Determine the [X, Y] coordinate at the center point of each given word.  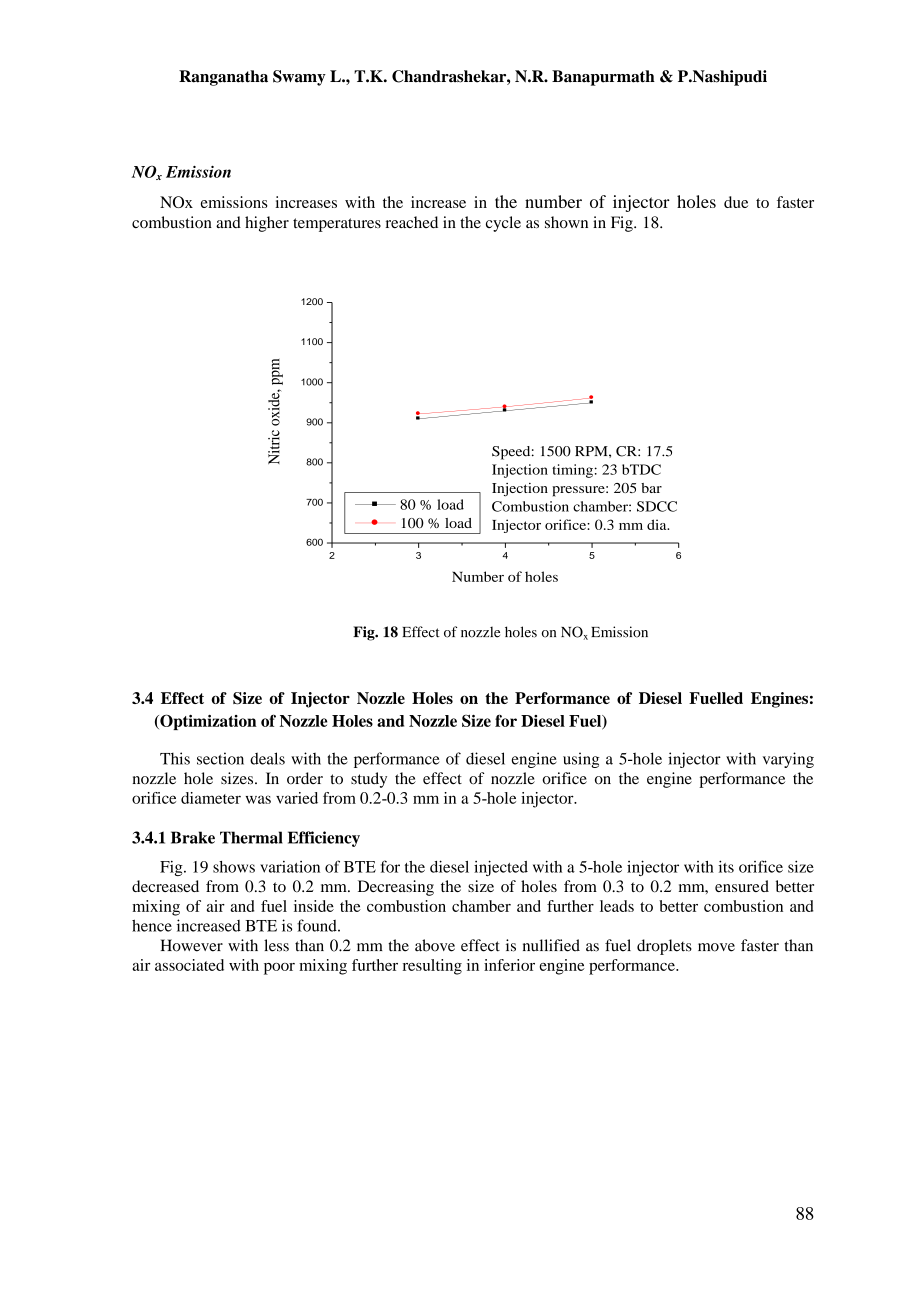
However [192, 945]
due [736, 202]
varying [788, 760]
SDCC [657, 506]
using [581, 760]
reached [412, 222]
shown [566, 222]
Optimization [207, 722]
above [435, 945]
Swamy [299, 78]
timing [572, 471]
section [220, 758]
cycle [503, 224]
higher [267, 224]
